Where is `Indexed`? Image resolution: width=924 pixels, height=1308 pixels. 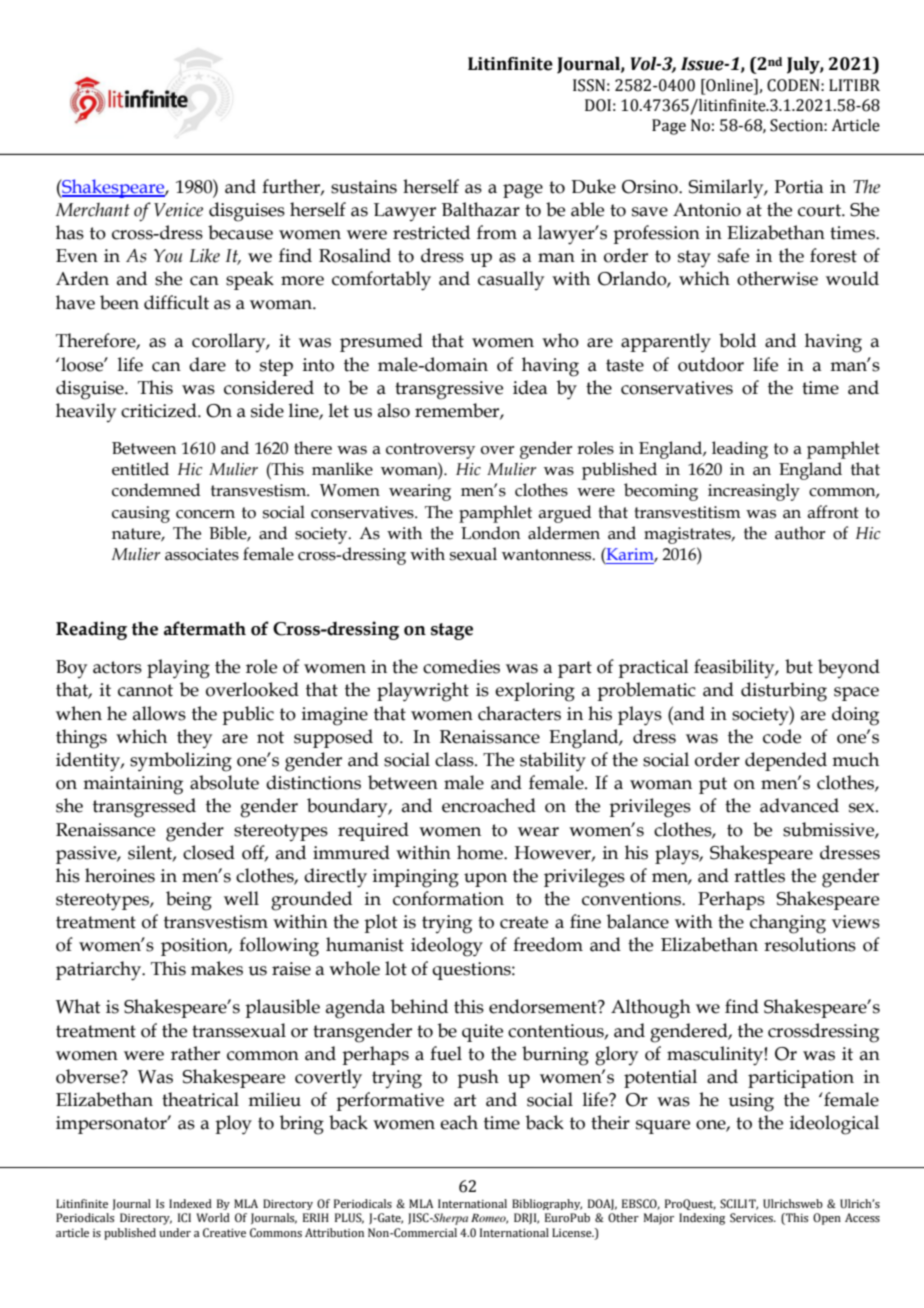
Indexed is located at coordinates (190, 1203).
